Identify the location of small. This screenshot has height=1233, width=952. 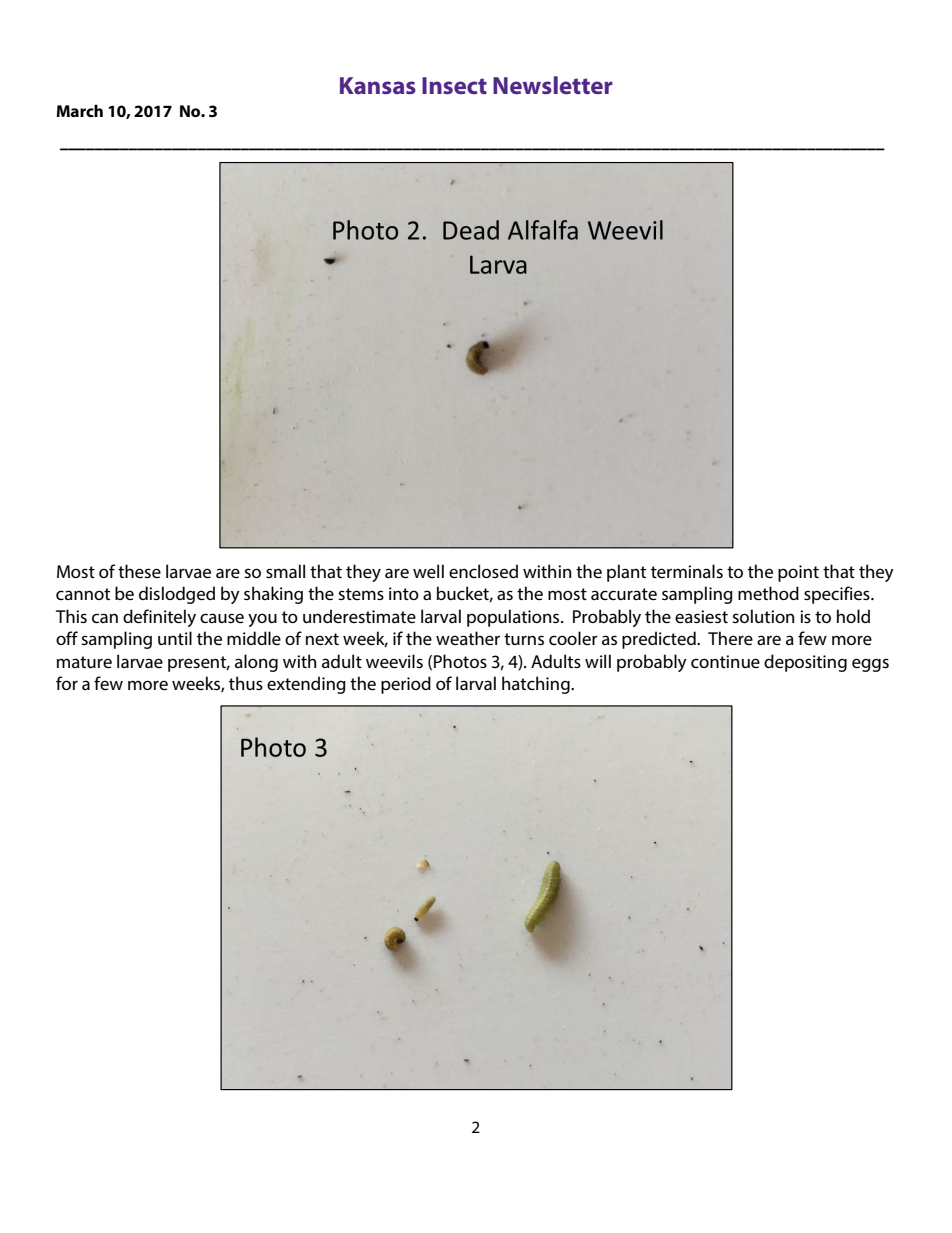
(285, 571).
